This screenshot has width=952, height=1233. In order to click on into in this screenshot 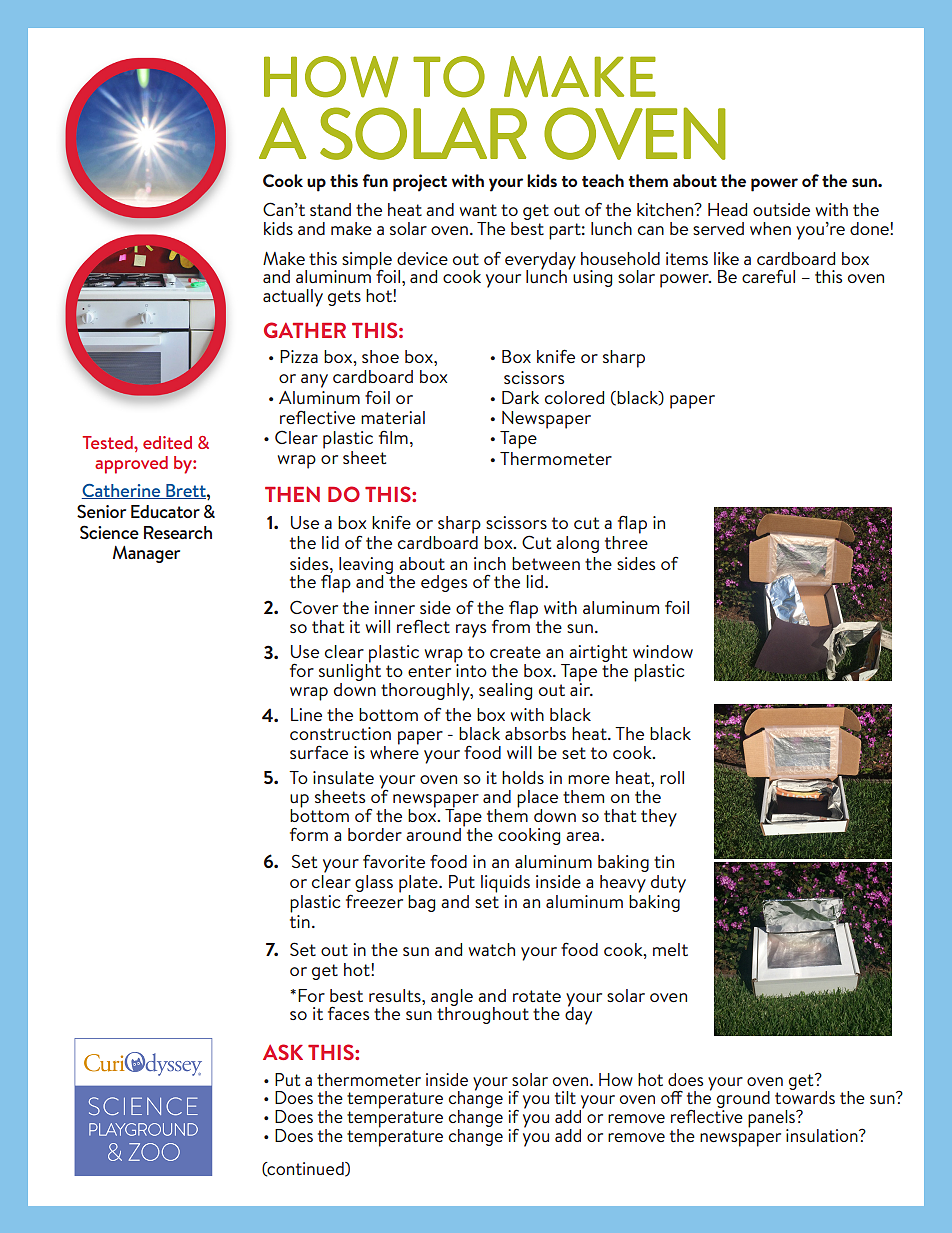, I will do `click(470, 669)`.
